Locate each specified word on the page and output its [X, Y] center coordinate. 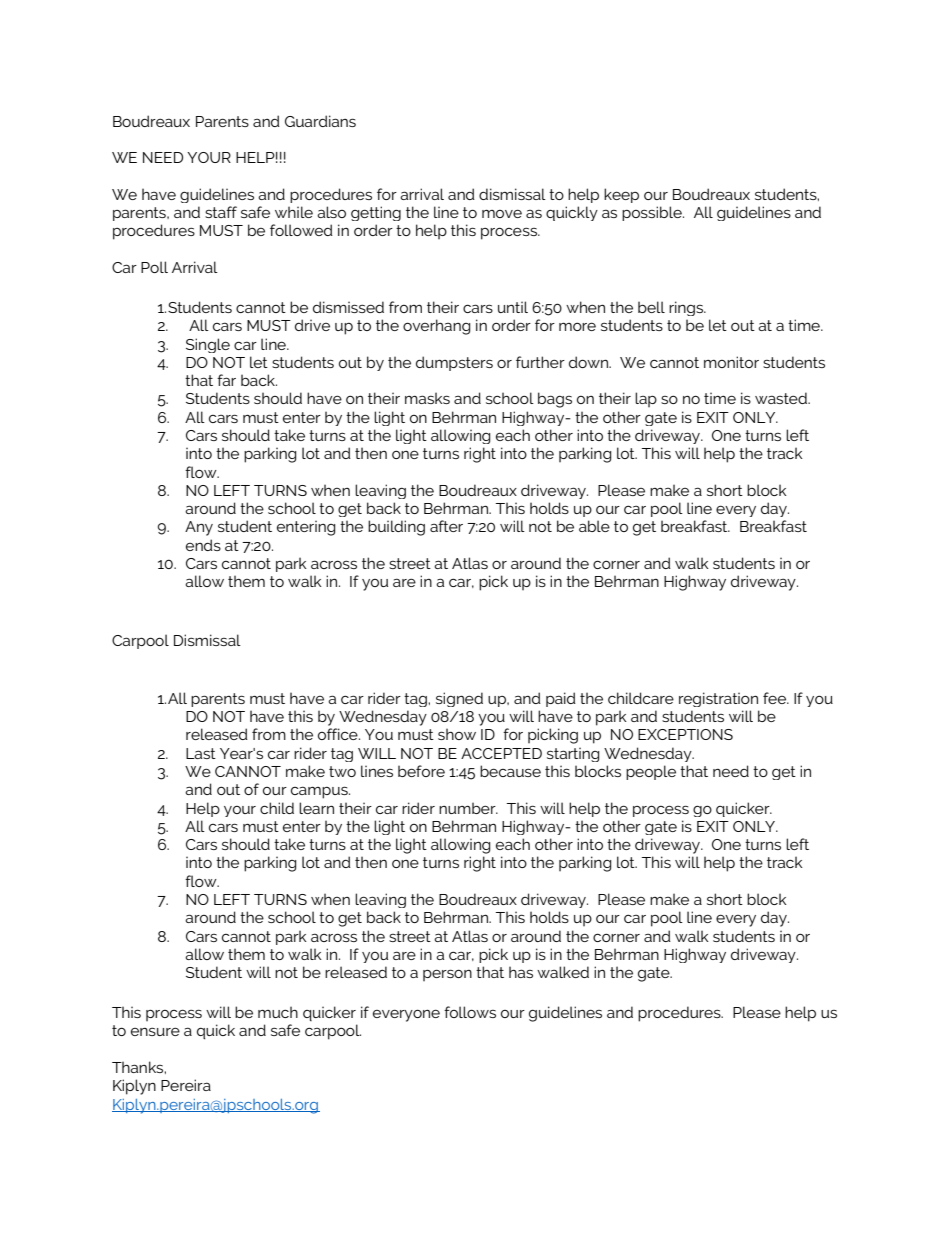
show [457, 734]
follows [470, 1012]
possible [653, 213]
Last [201, 753]
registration [718, 699]
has [521, 972]
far [226, 380]
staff [221, 212]
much [278, 1012]
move [502, 213]
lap [646, 399]
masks [427, 398]
